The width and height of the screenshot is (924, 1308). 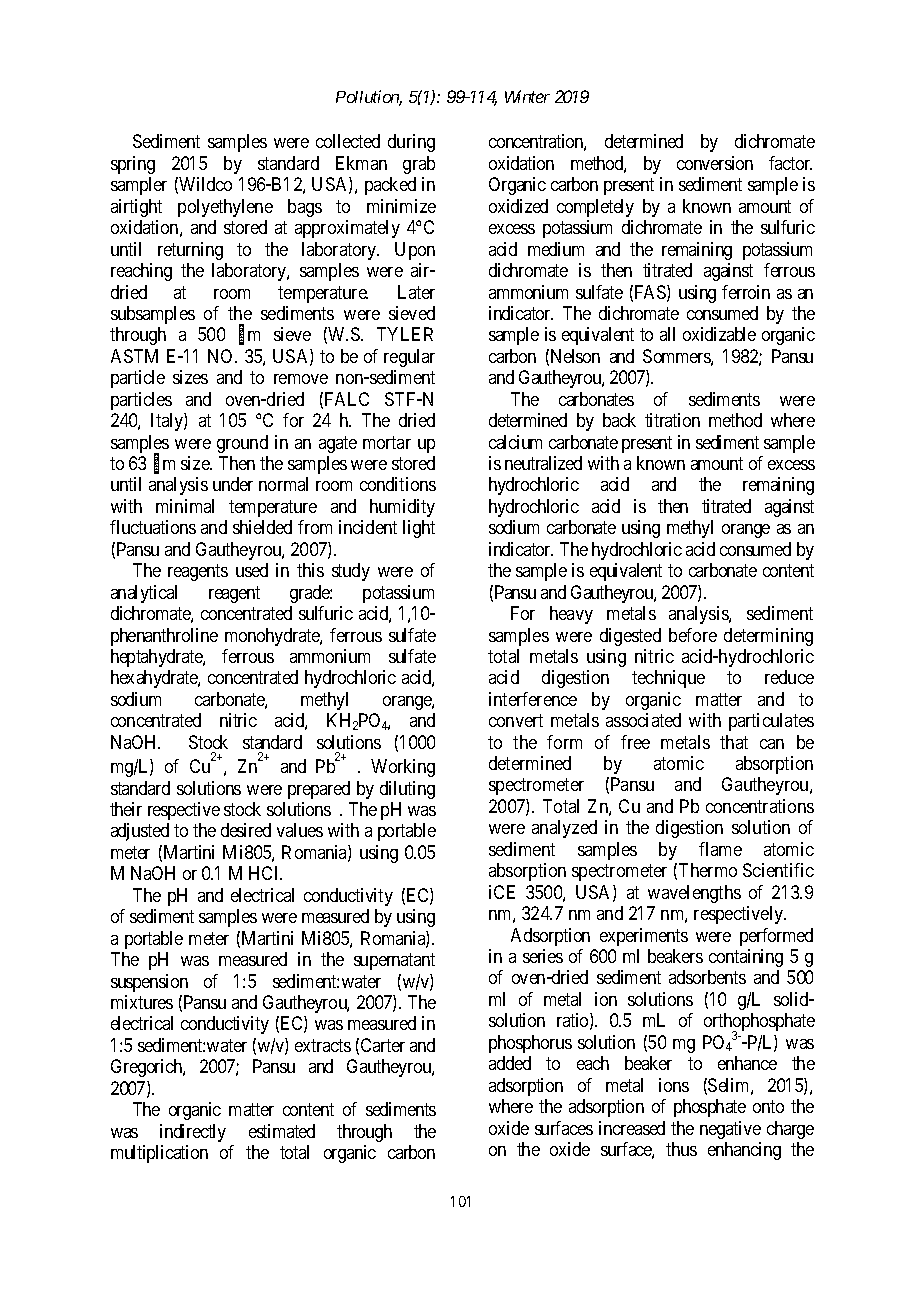 I want to click on suspension, so click(x=149, y=983).
